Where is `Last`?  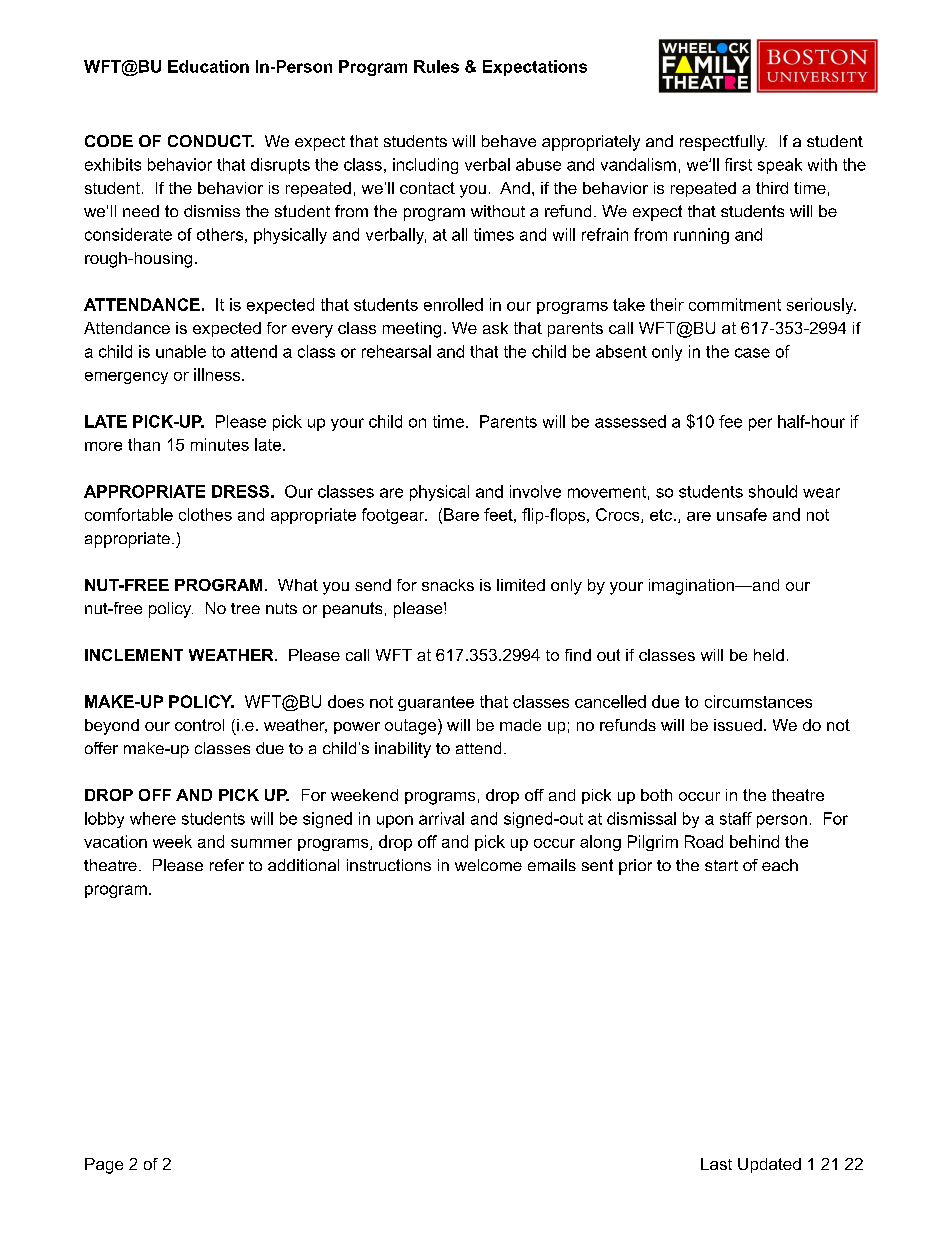 Last is located at coordinates (716, 1164).
